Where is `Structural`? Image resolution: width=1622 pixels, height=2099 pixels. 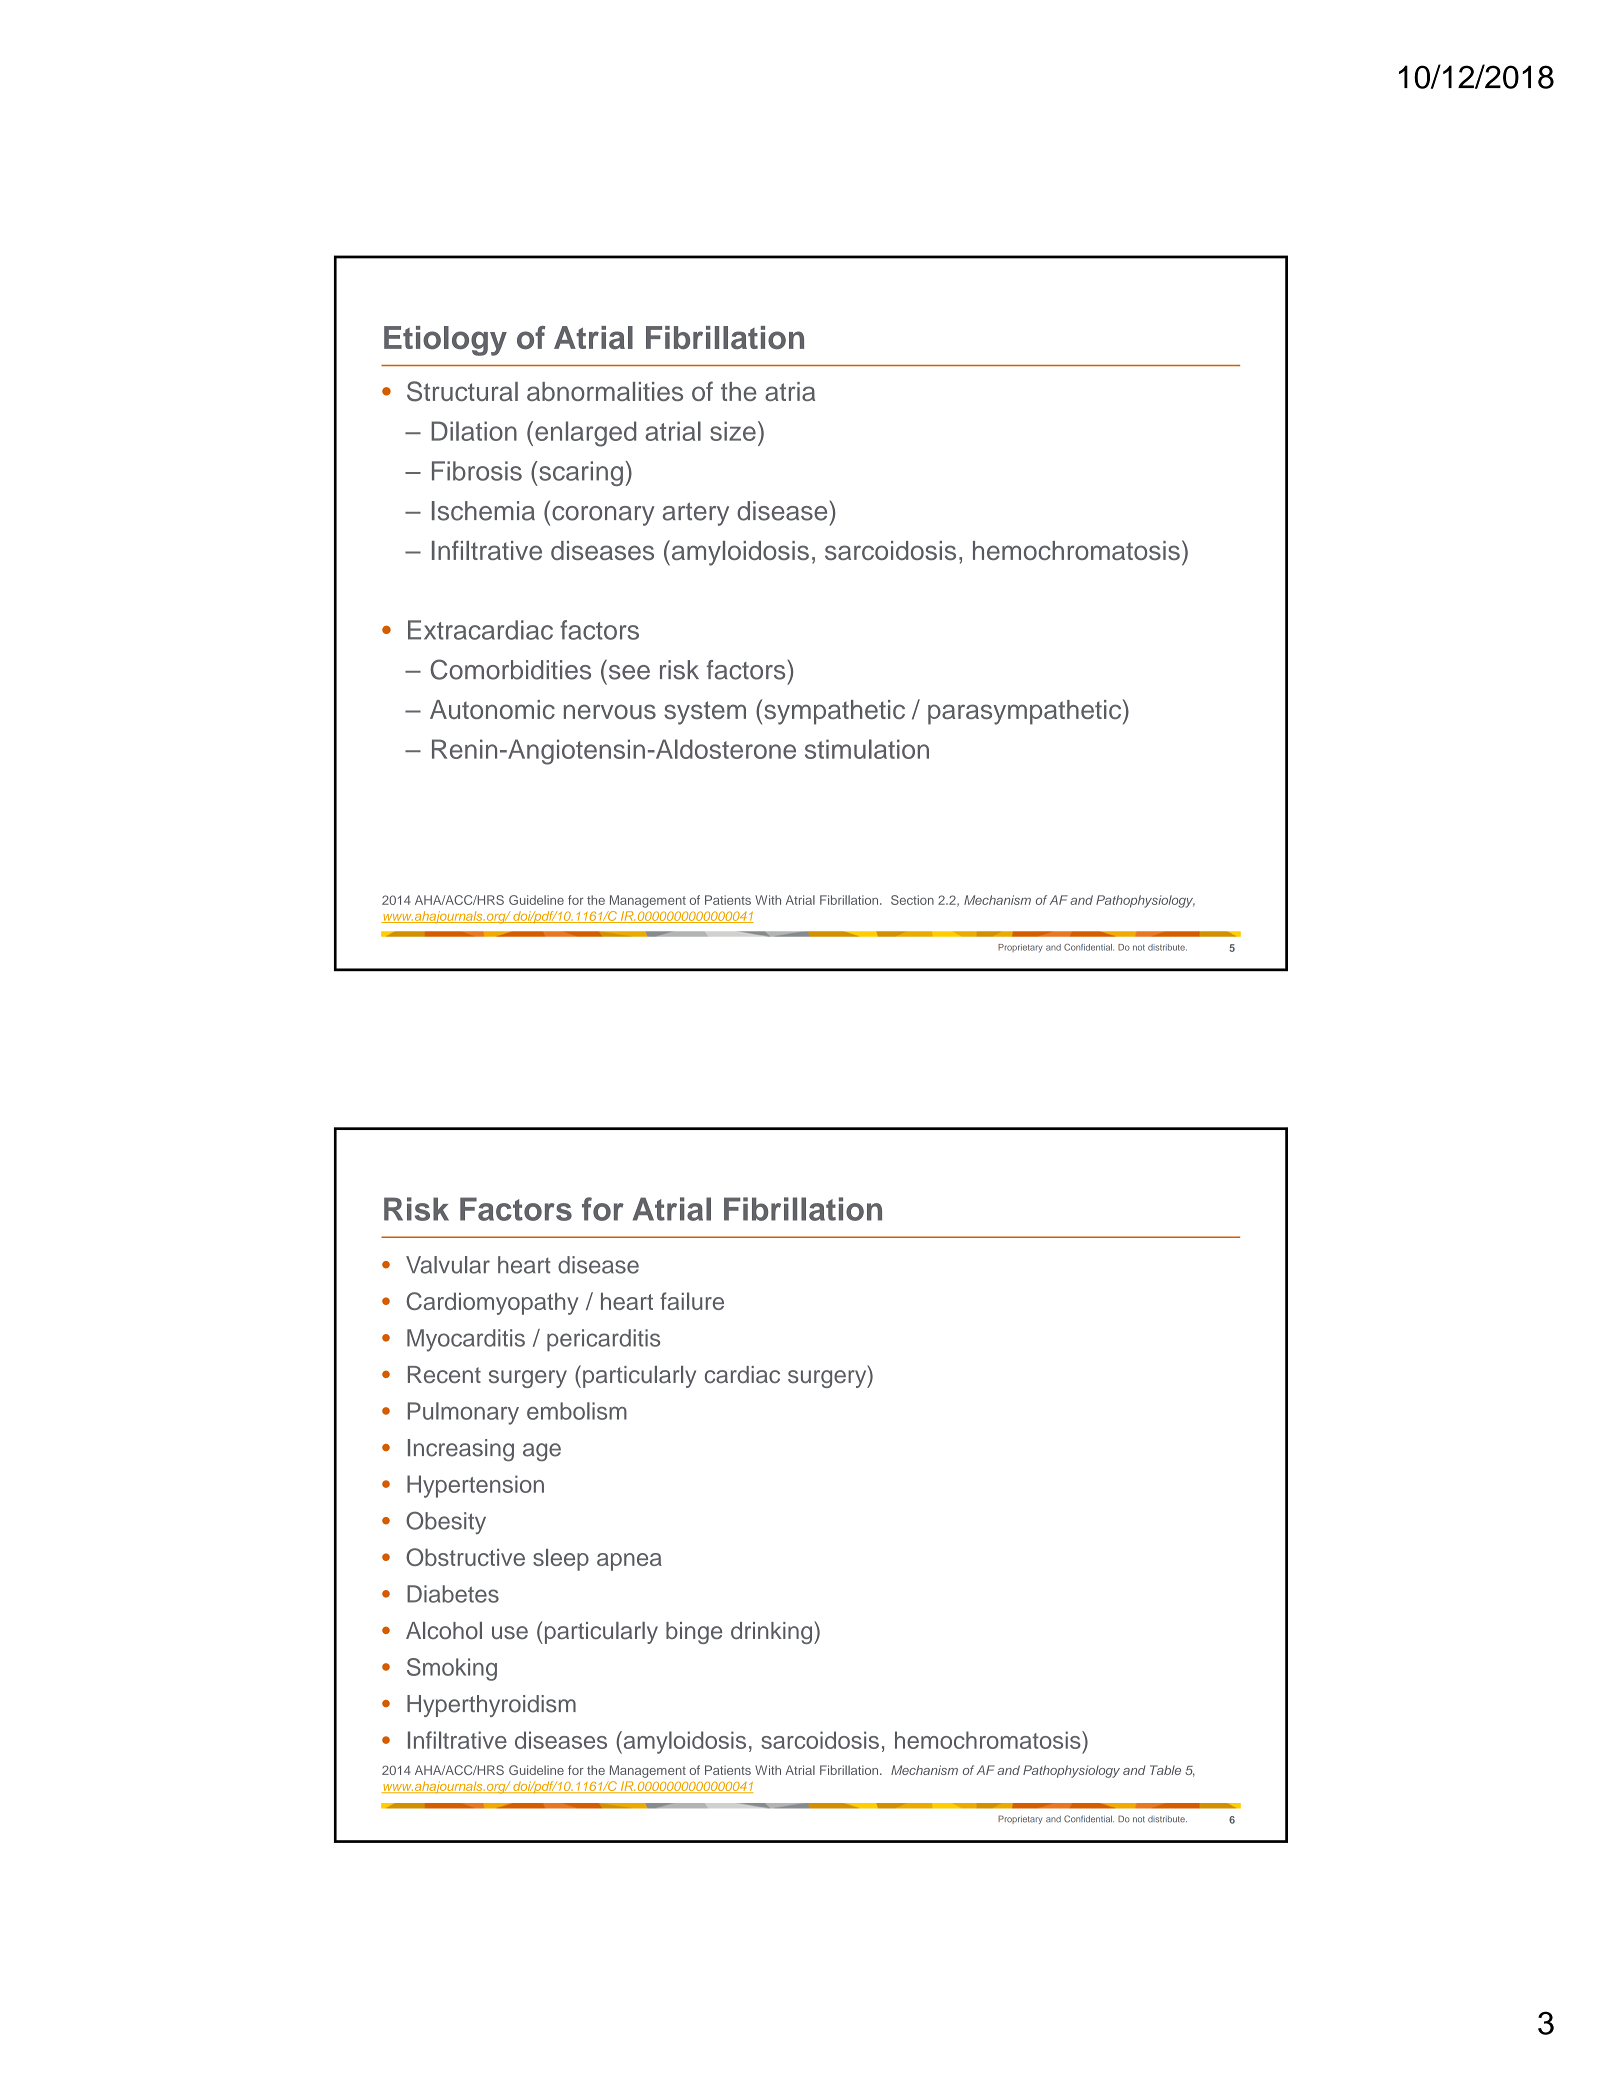
Structural is located at coordinates (462, 391).
